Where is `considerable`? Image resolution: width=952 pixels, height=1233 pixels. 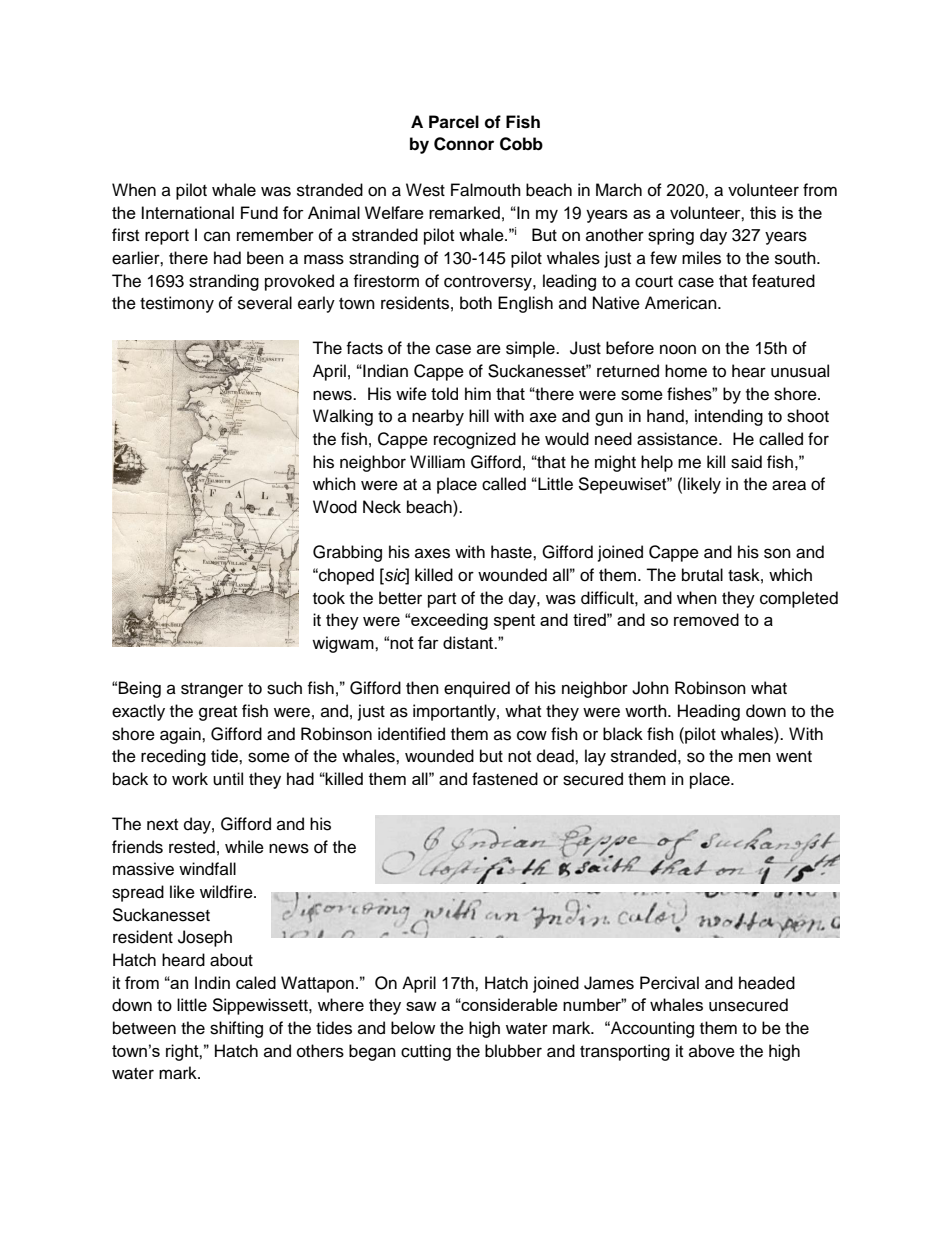
considerable is located at coordinates (509, 1004).
